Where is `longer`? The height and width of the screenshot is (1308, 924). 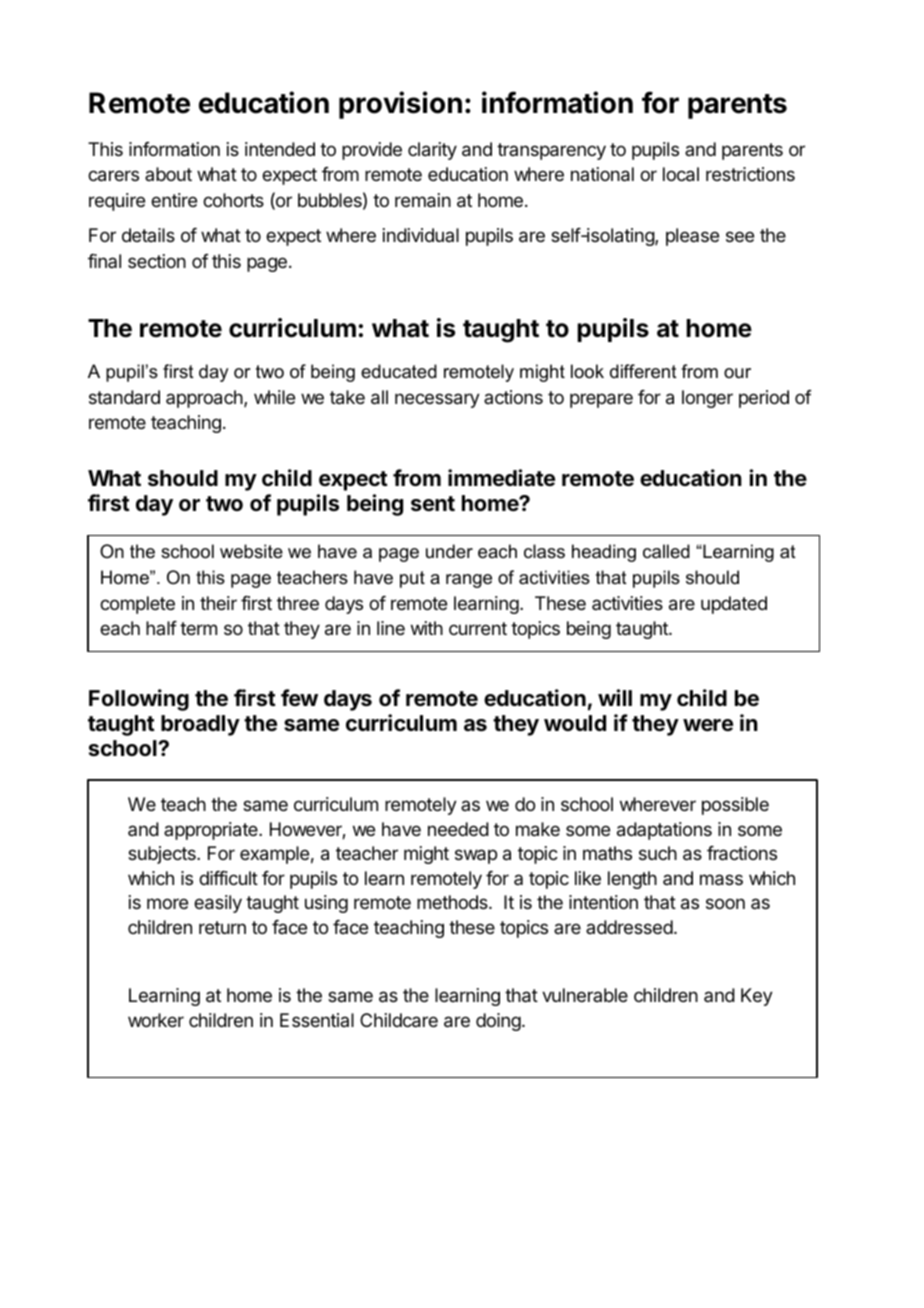
longer is located at coordinates (707, 399).
